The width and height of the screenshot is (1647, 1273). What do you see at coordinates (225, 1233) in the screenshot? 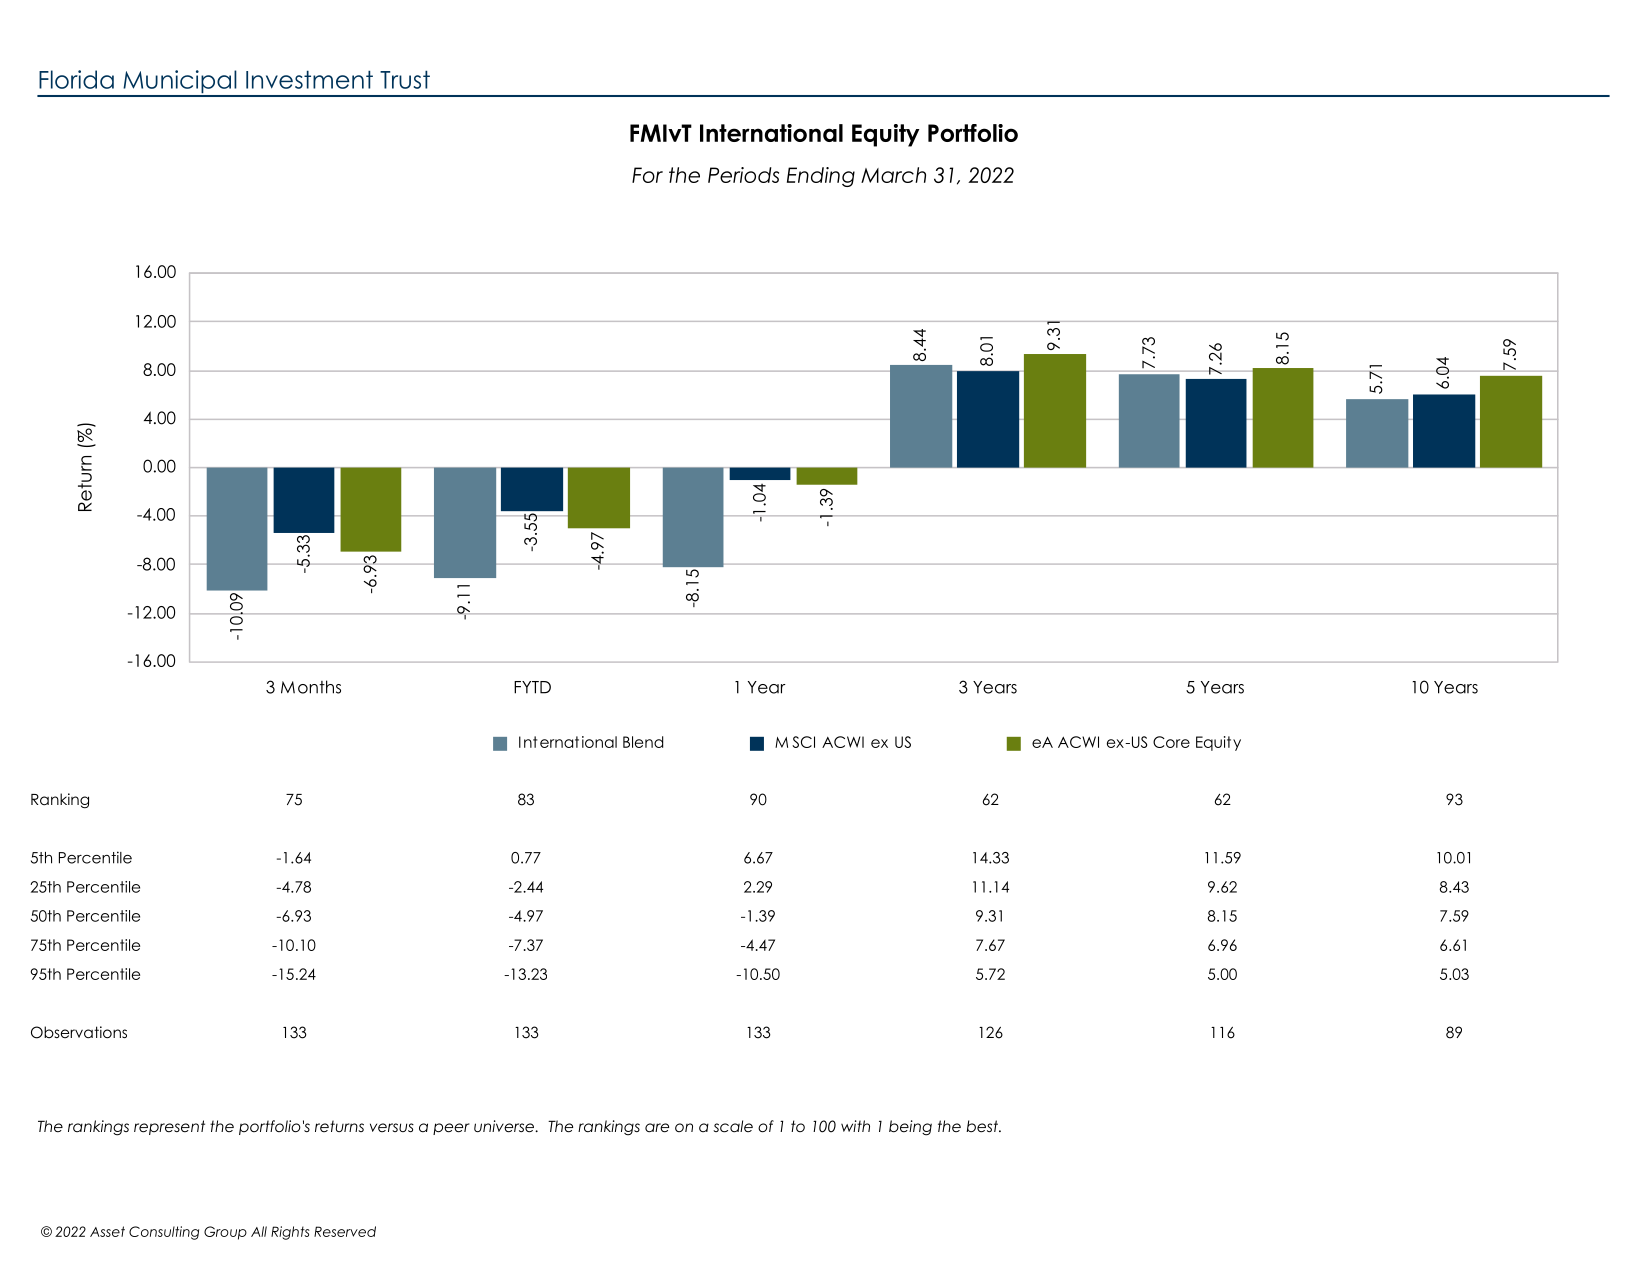
I see `Group` at bounding box center [225, 1233].
